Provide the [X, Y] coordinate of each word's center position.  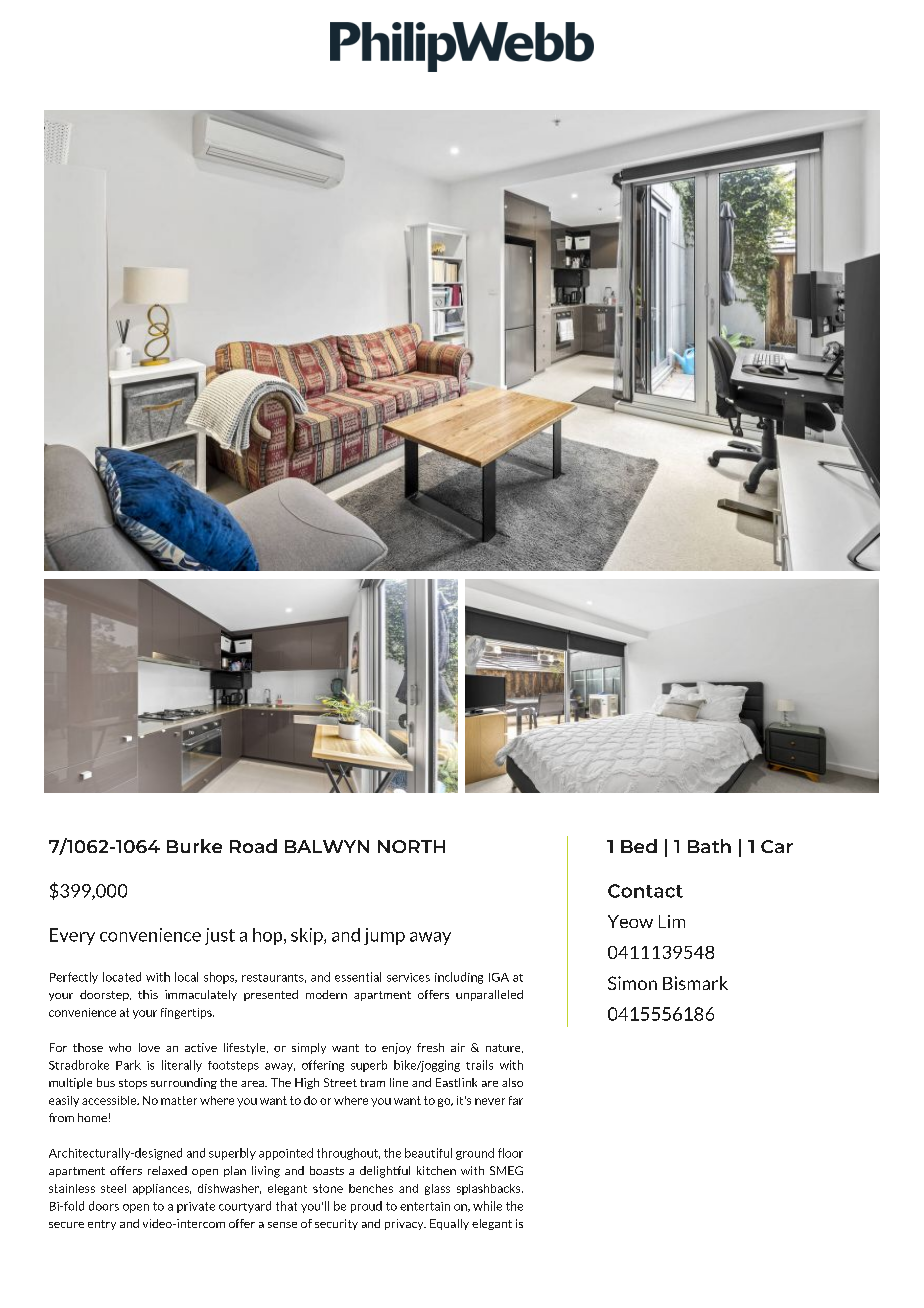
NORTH [411, 846]
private [196, 1207]
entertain [425, 1206]
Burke [194, 846]
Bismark [695, 983]
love [149, 1047]
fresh [430, 1047]
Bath [709, 846]
